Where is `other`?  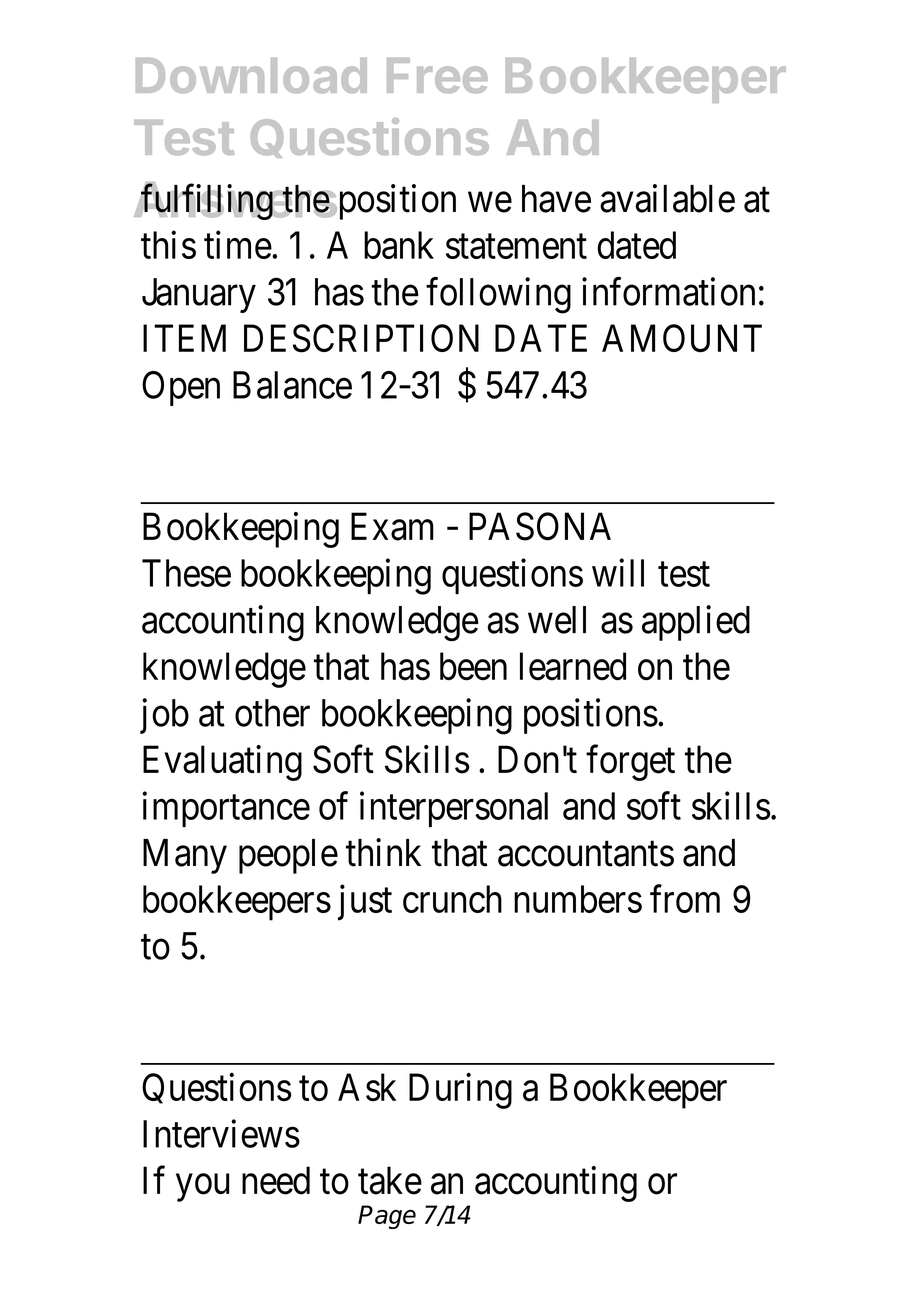 other is located at coordinates (272, 713).
